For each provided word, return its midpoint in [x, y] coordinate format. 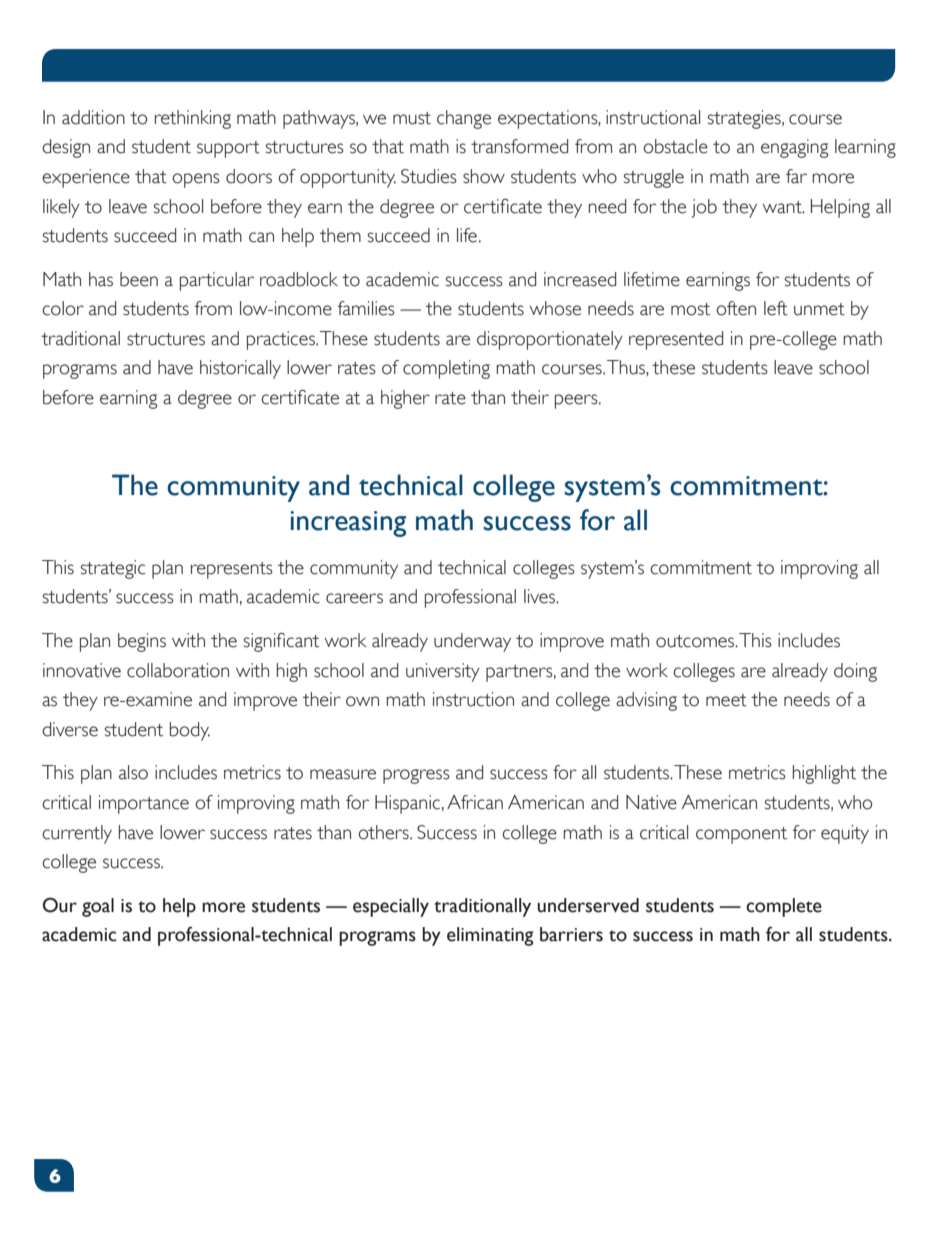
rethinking [193, 119]
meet [726, 700]
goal [98, 907]
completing [446, 369]
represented [676, 340]
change [464, 119]
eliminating [490, 936]
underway [472, 642]
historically [240, 369]
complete [784, 907]
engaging [794, 148]
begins [142, 642]
